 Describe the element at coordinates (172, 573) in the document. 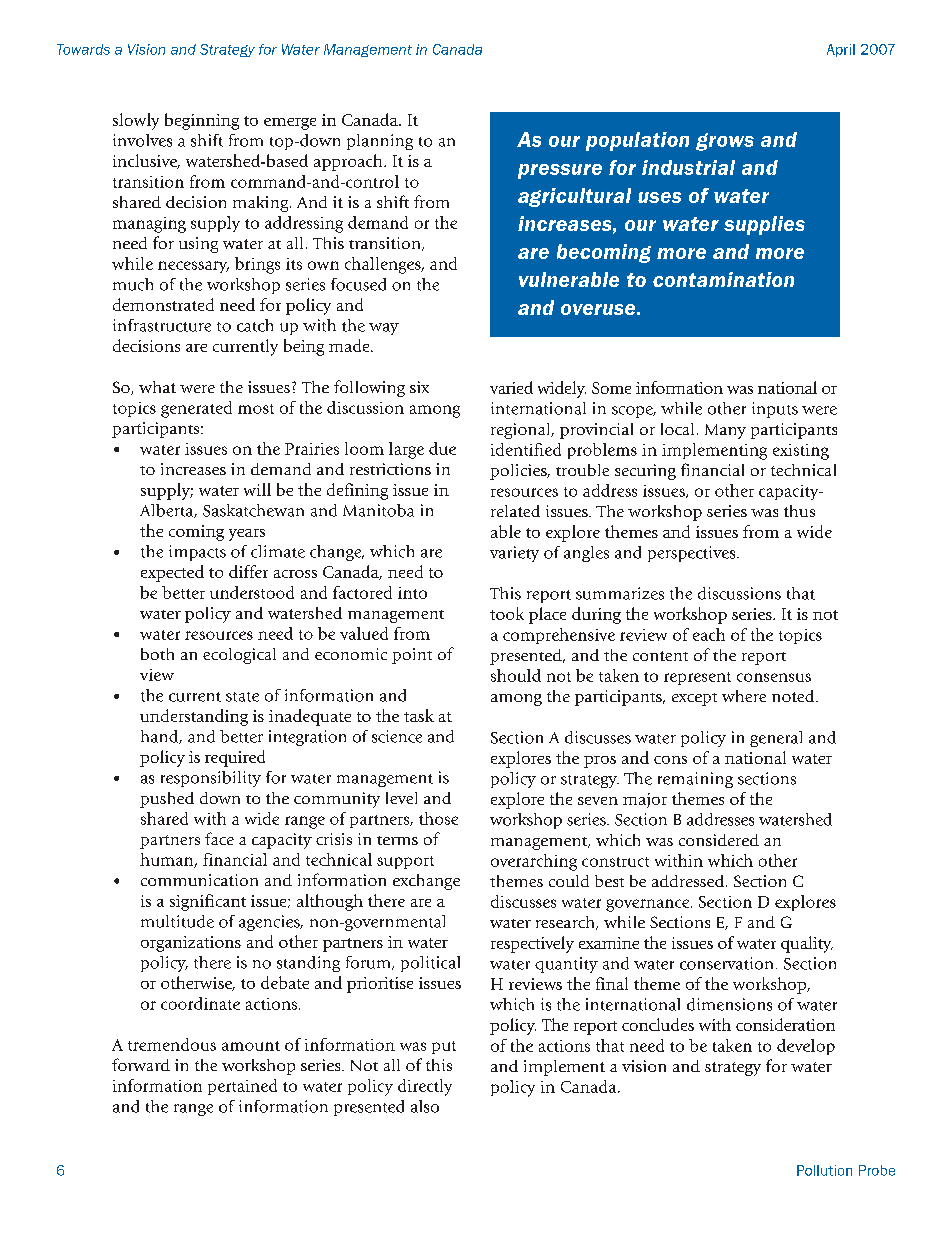

I see `expected` at that location.
